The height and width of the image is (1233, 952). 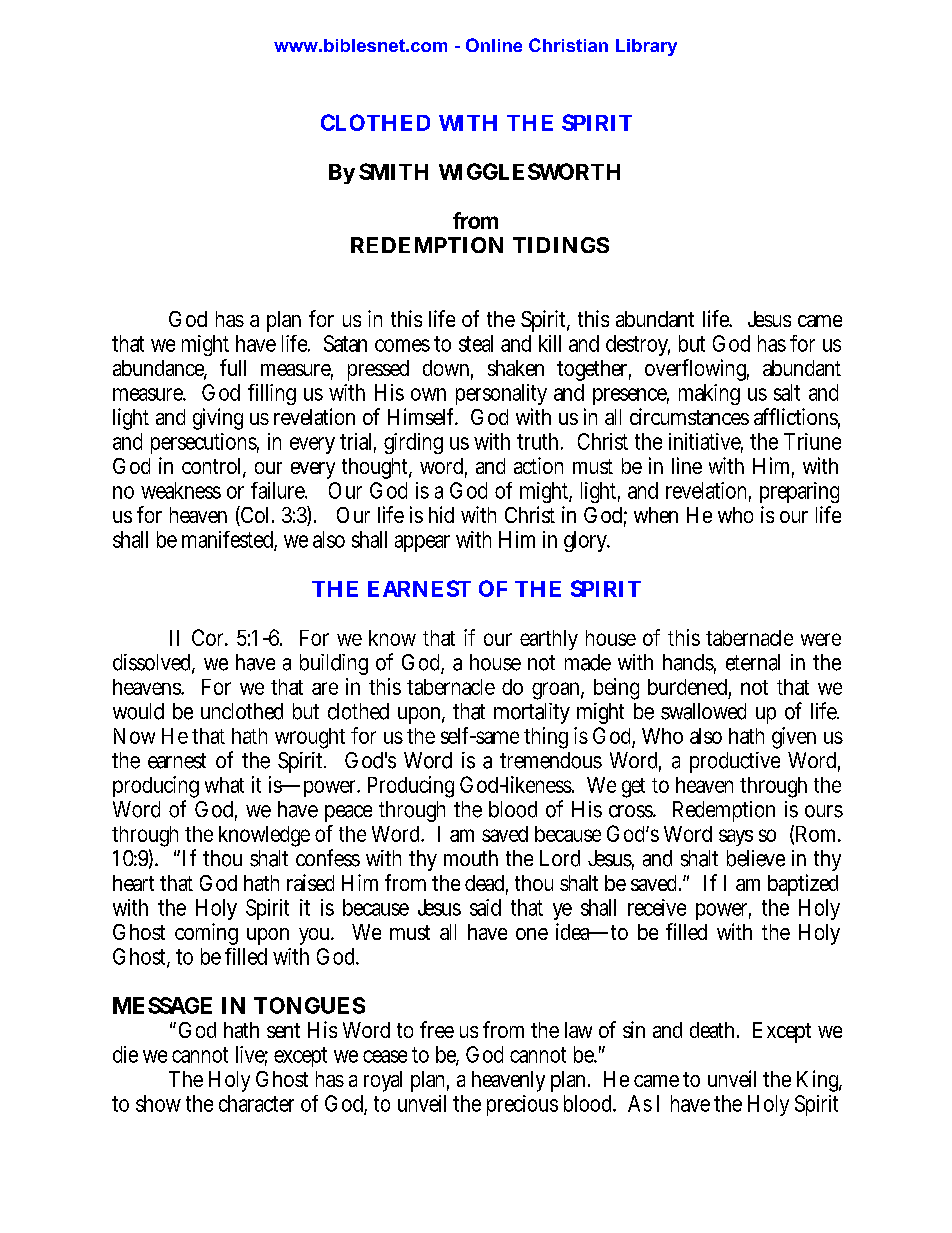 What do you see at coordinates (422, 543) in the image?
I see `appear` at bounding box center [422, 543].
